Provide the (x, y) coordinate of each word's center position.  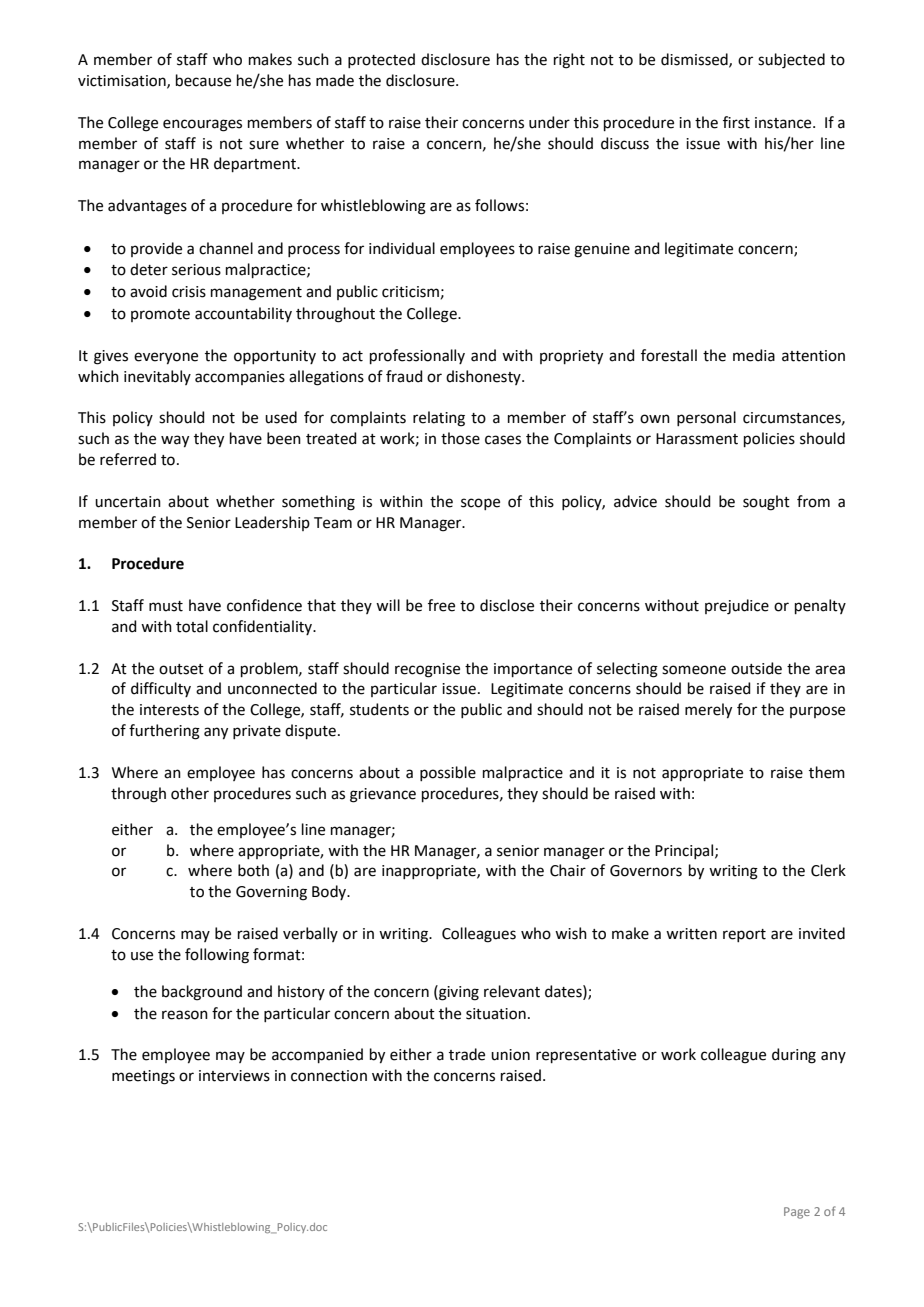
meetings (143, 1077)
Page (797, 1213)
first (736, 122)
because (203, 80)
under (549, 122)
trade (467, 1054)
